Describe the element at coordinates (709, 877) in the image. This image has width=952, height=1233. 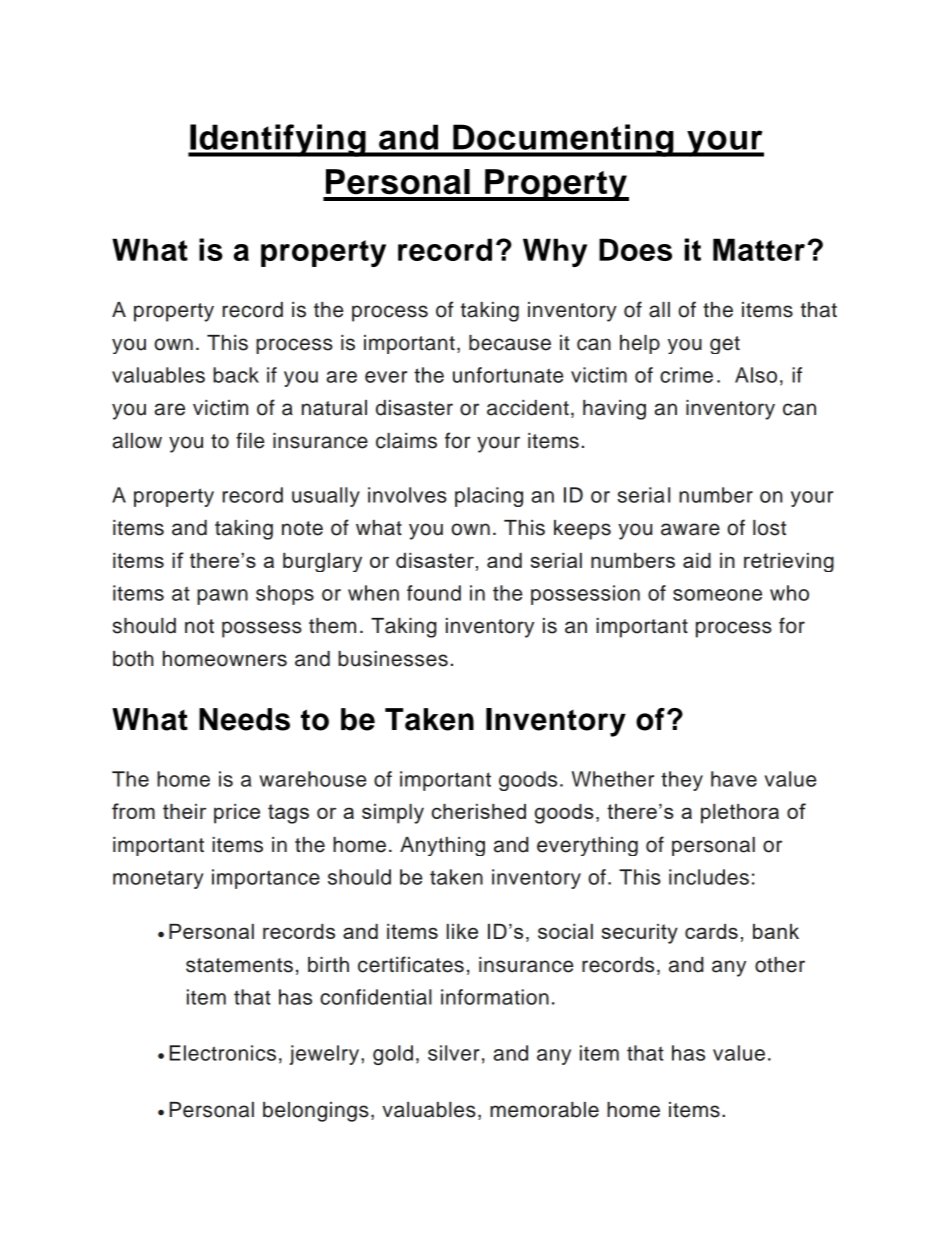
I see `includes` at that location.
